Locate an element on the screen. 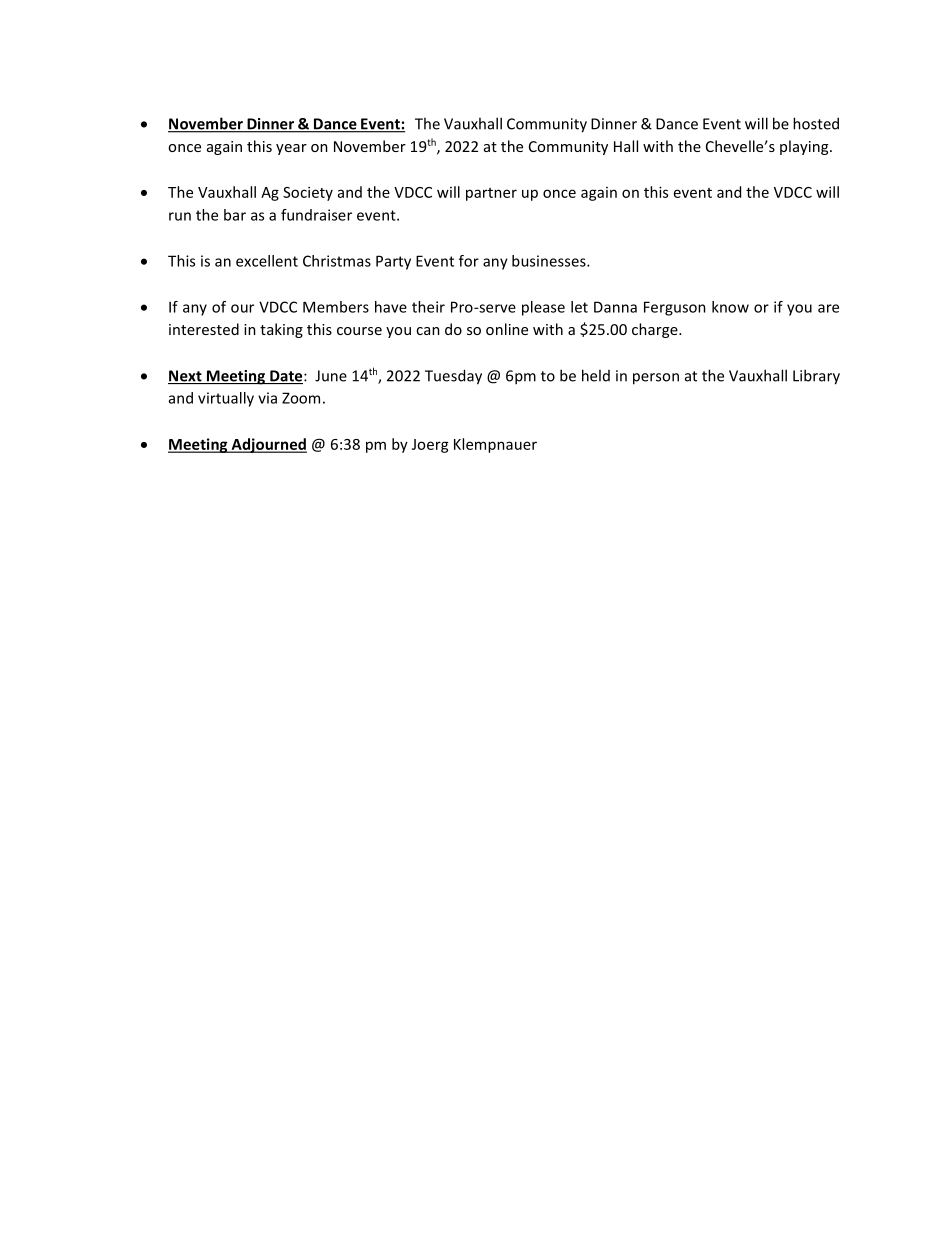 The width and height of the screenshot is (952, 1233). for is located at coordinates (469, 261).
